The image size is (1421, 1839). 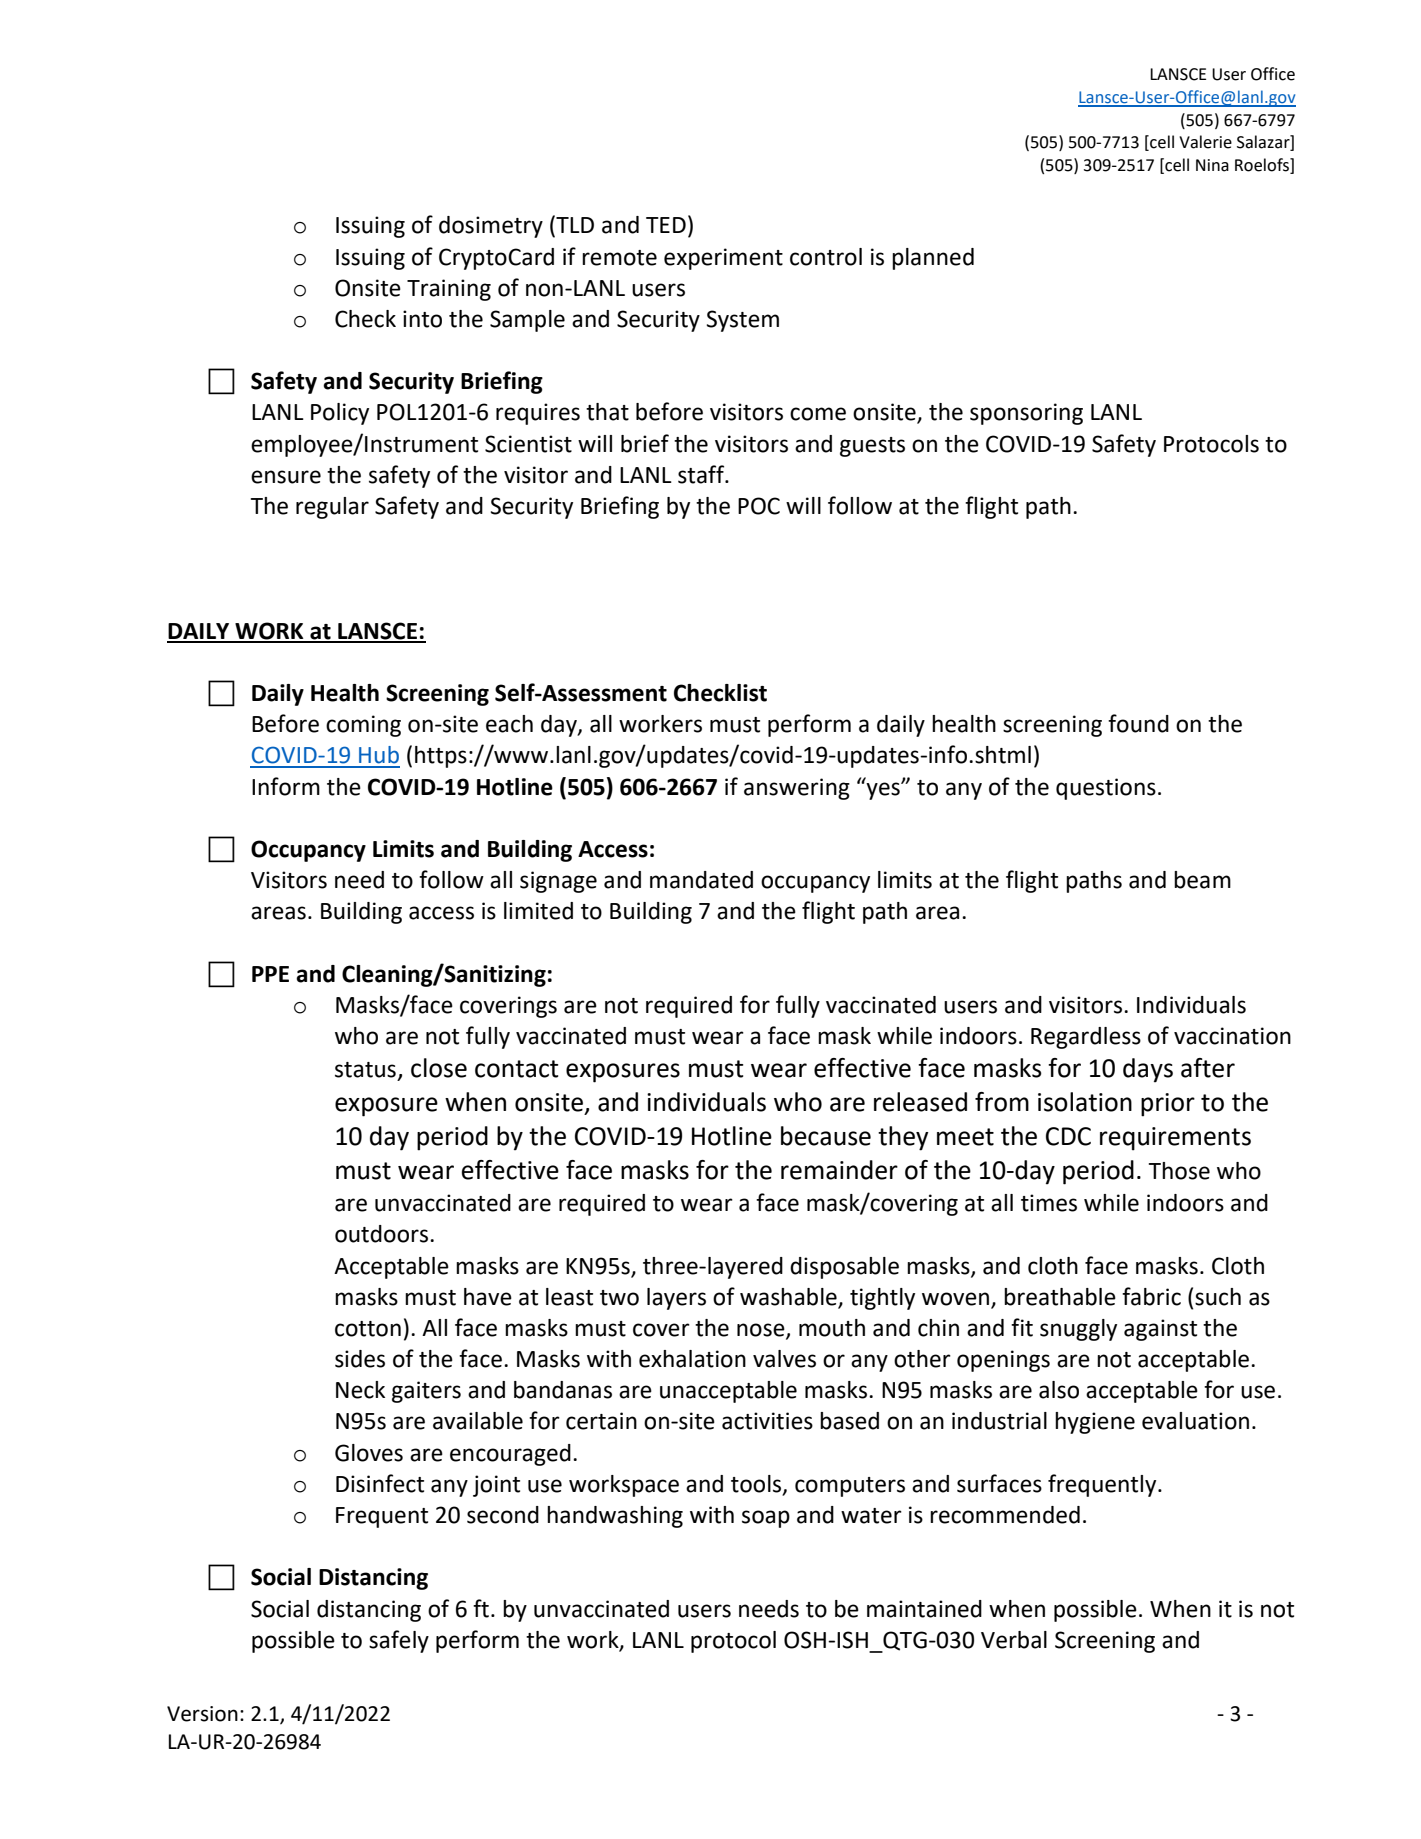 I want to click on PPE, so click(x=270, y=974).
